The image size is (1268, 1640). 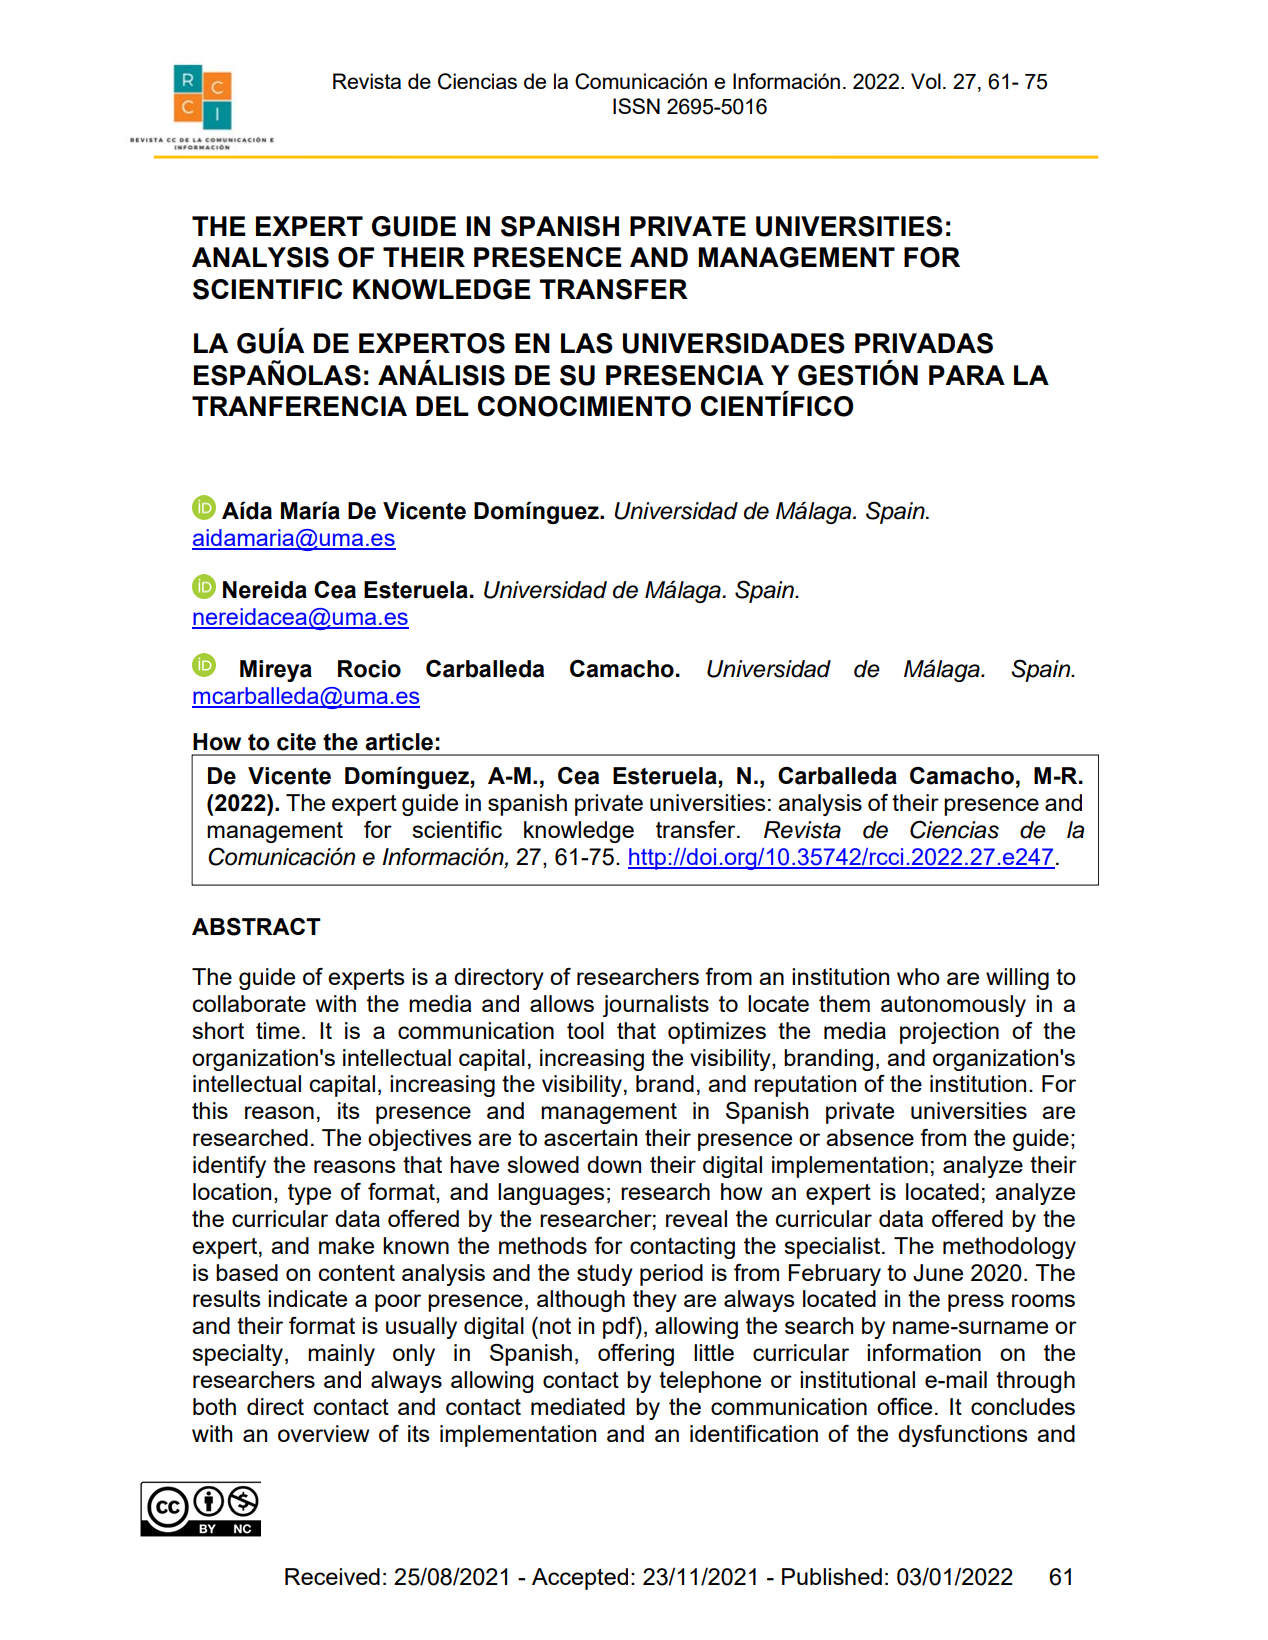 What do you see at coordinates (926, 81) in the screenshot?
I see `Vol` at bounding box center [926, 81].
